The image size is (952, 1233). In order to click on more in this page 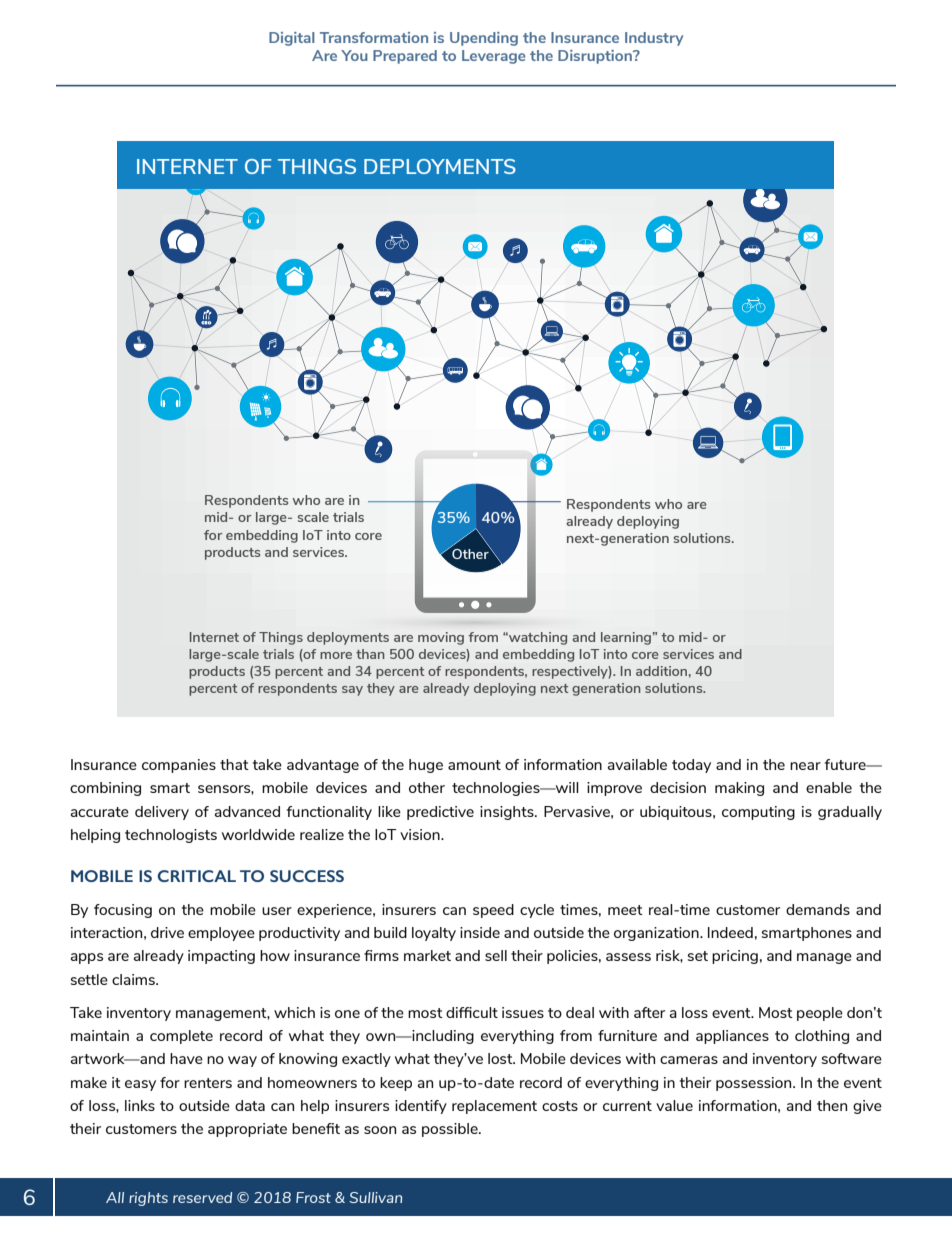, I will do `click(336, 655)`.
